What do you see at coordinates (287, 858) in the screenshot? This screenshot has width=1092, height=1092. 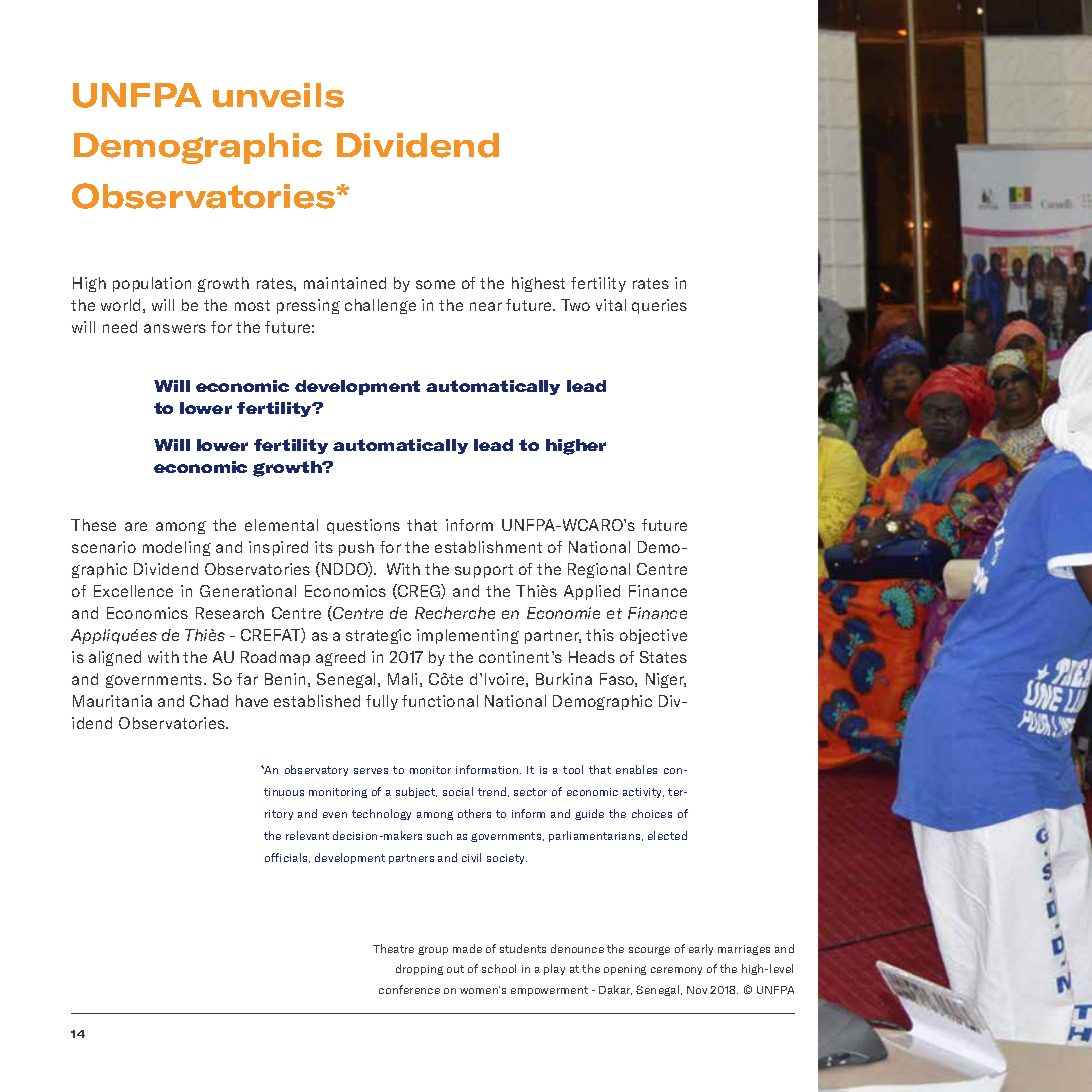 I see `officials` at bounding box center [287, 858].
